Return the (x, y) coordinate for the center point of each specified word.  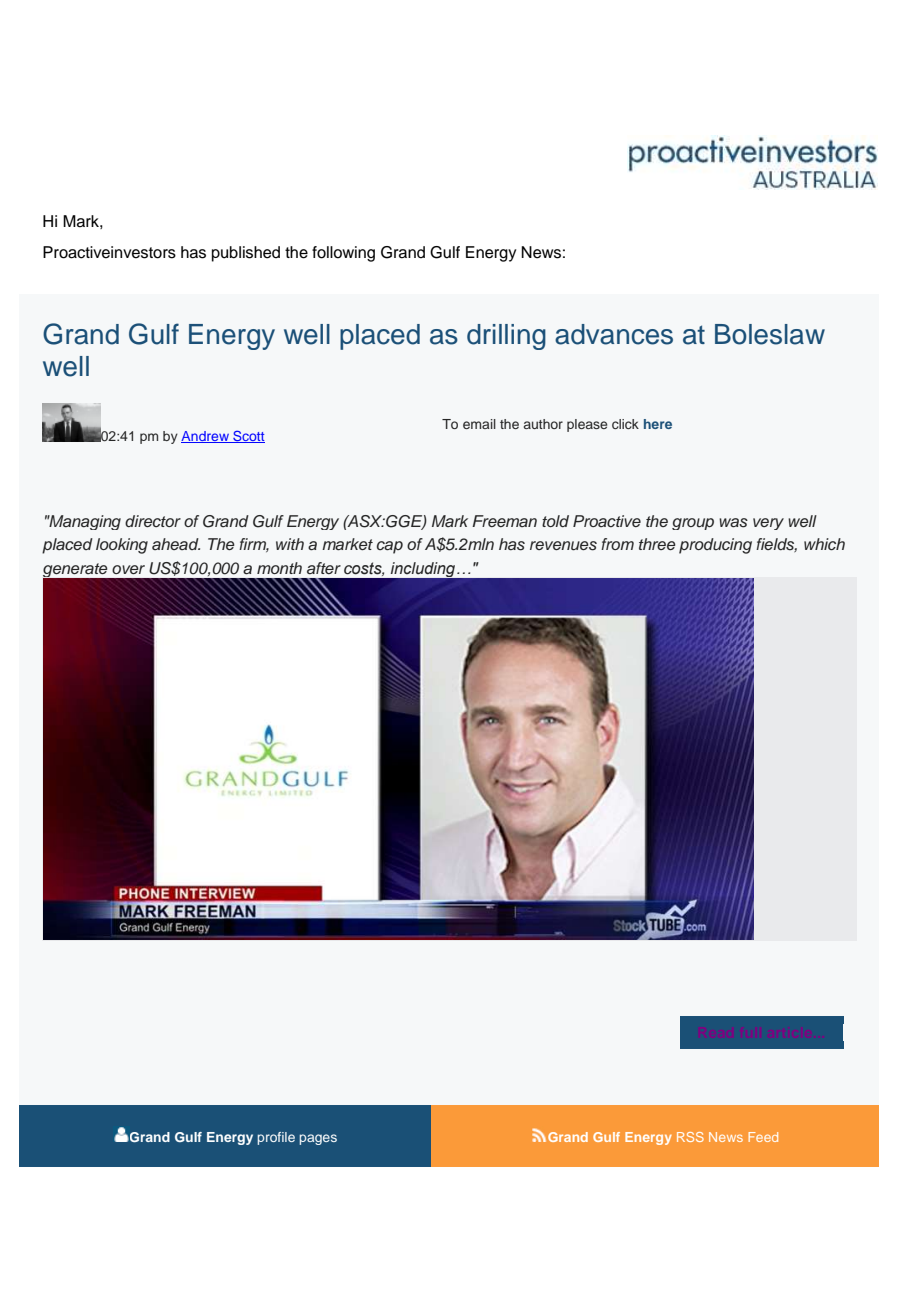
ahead (176, 544)
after (324, 568)
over (128, 569)
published (246, 254)
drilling (506, 337)
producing (715, 546)
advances (614, 334)
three (657, 544)
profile (276, 1138)
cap (390, 547)
